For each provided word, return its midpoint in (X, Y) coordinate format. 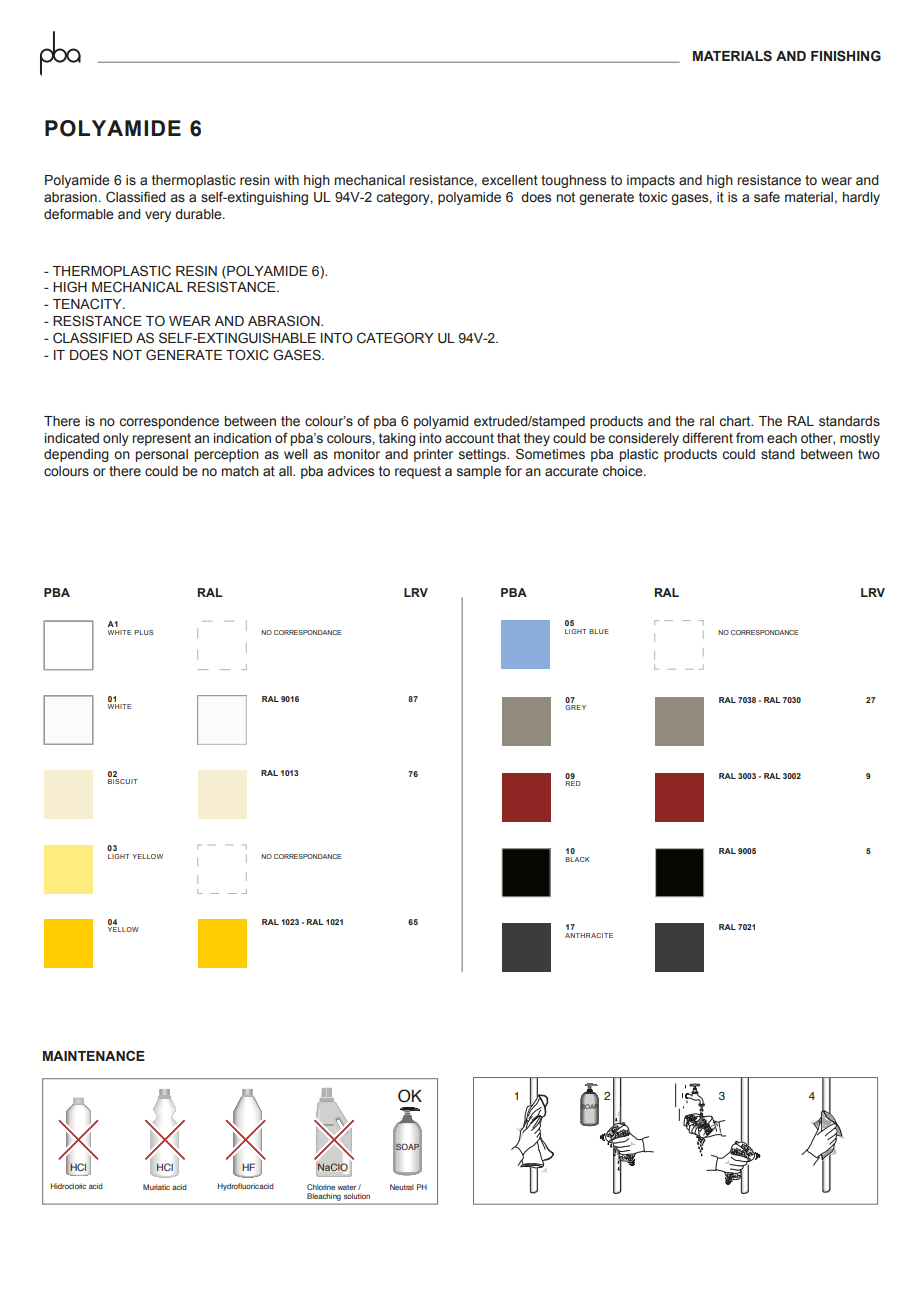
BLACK (577, 859)
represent (162, 439)
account (469, 438)
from (749, 438)
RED (573, 783)
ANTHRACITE (589, 935)
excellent (510, 180)
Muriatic (156, 1187)
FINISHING (846, 56)
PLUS (144, 632)
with (286, 180)
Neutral (402, 1187)
